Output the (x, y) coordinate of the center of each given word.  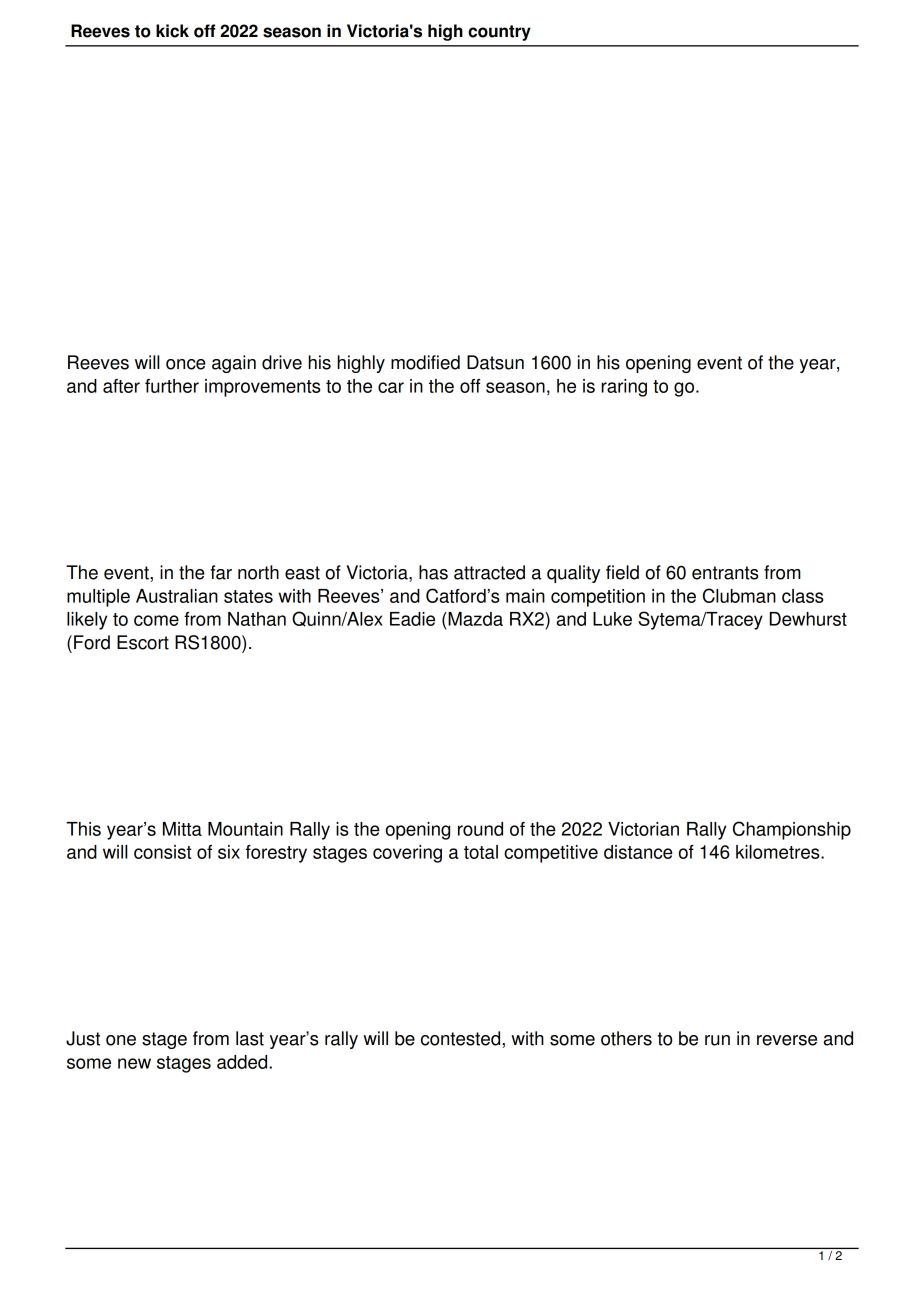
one (121, 1040)
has (433, 572)
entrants (725, 573)
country (499, 33)
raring (624, 388)
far (221, 572)
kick (172, 31)
